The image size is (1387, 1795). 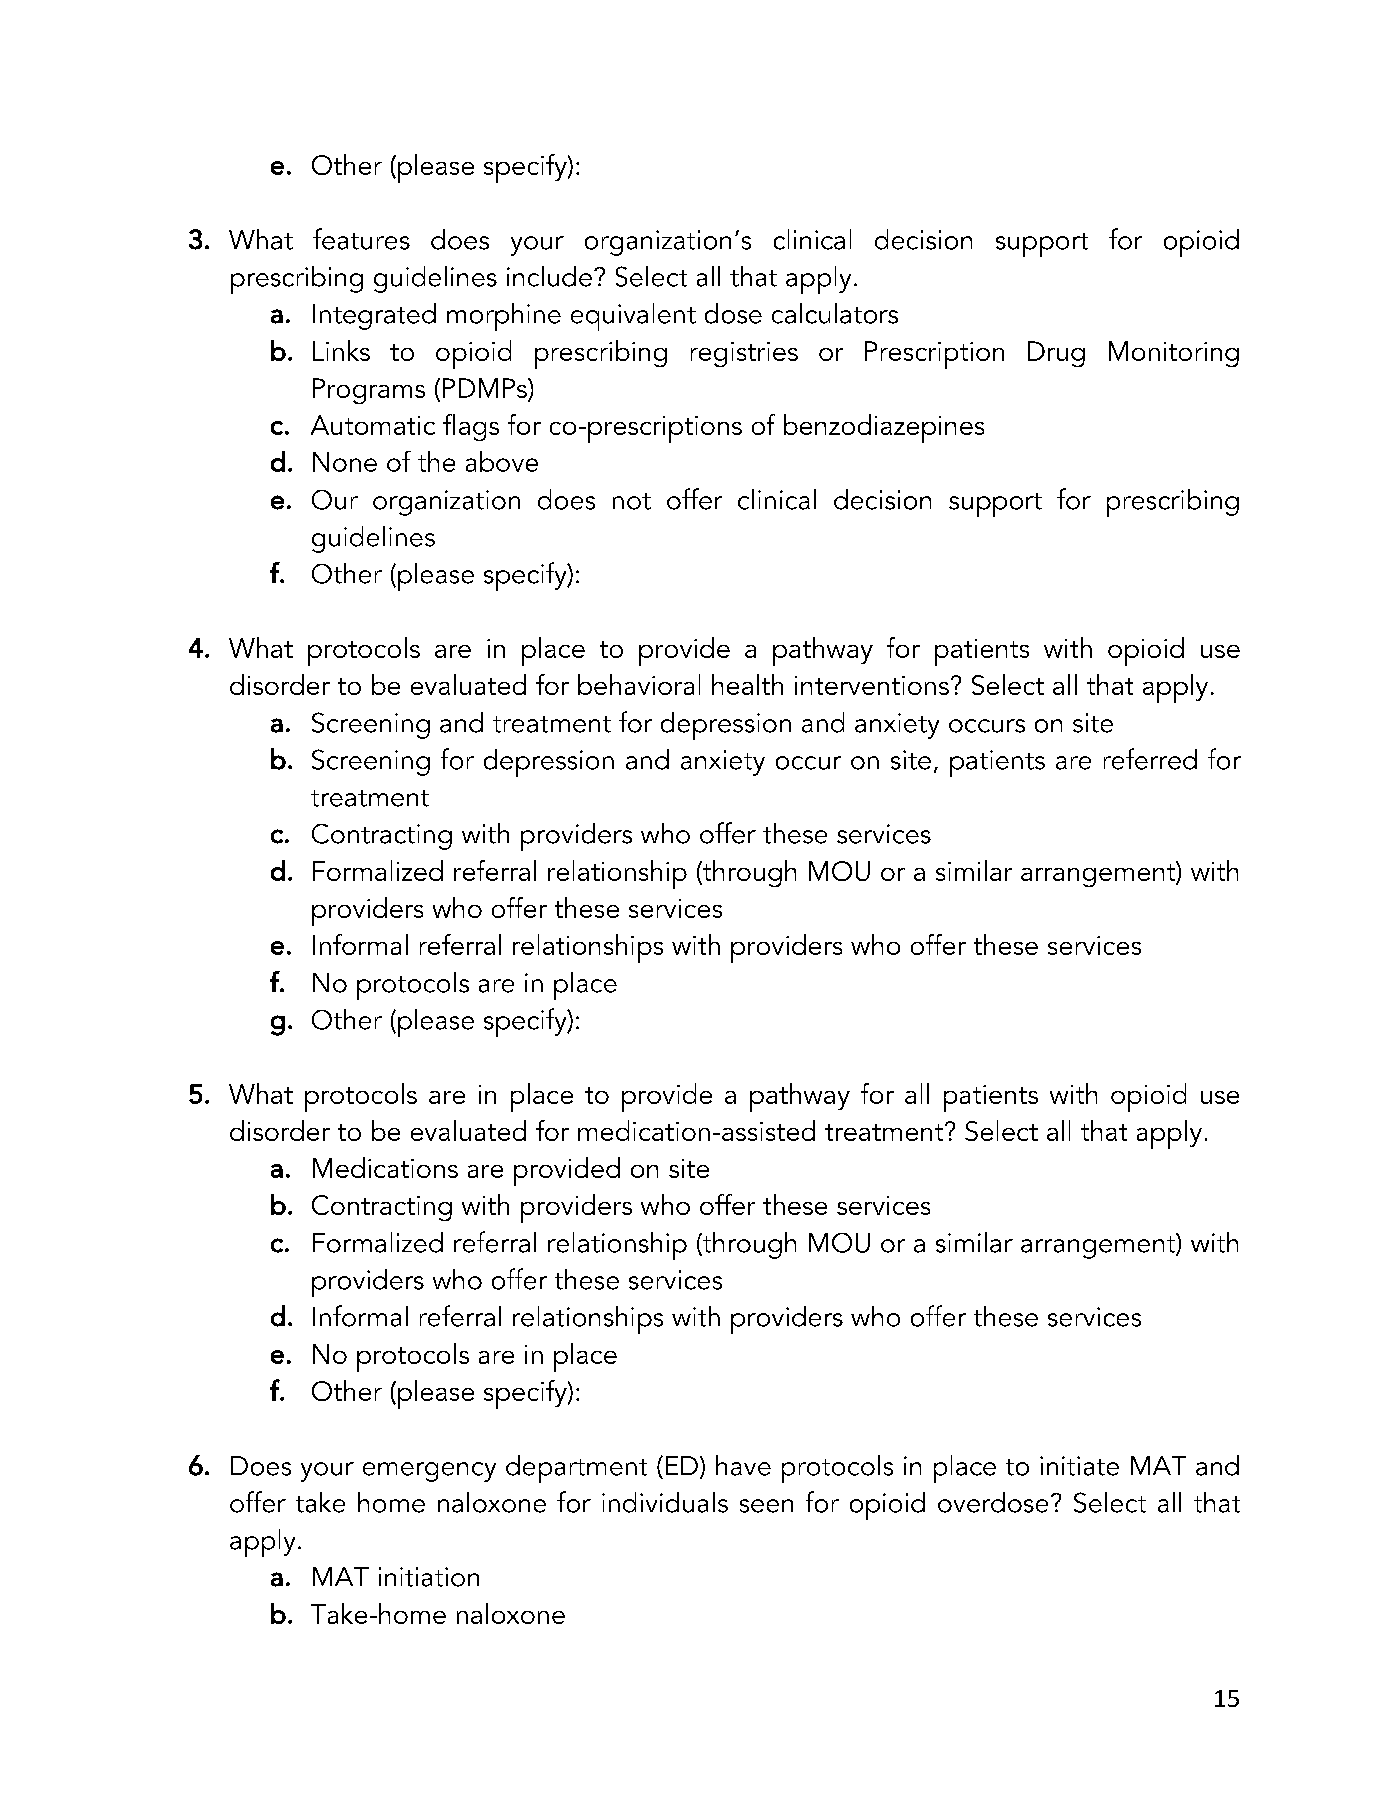 What do you see at coordinates (1079, 1466) in the screenshot?
I see `initiate` at bounding box center [1079, 1466].
